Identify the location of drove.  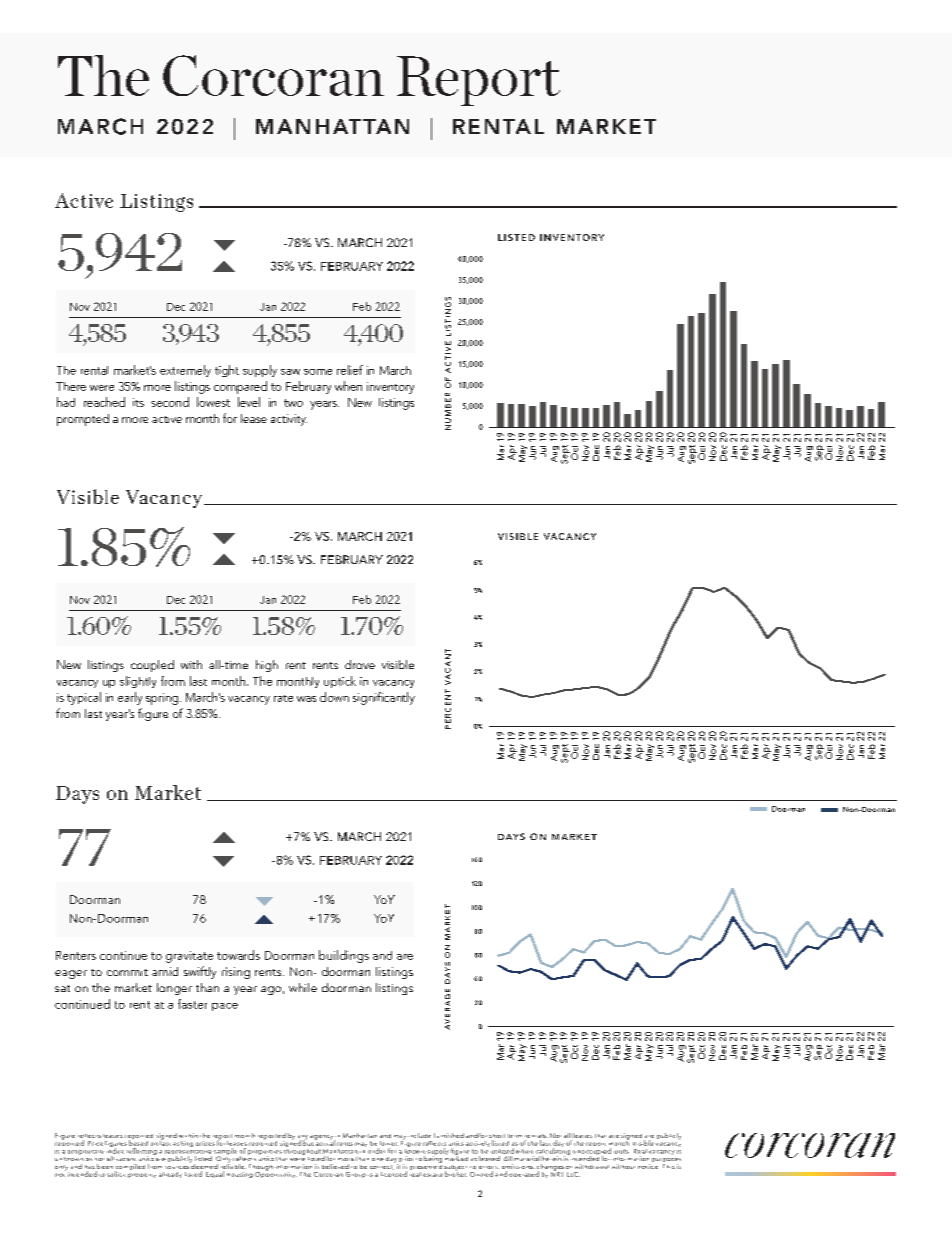
(360, 664).
